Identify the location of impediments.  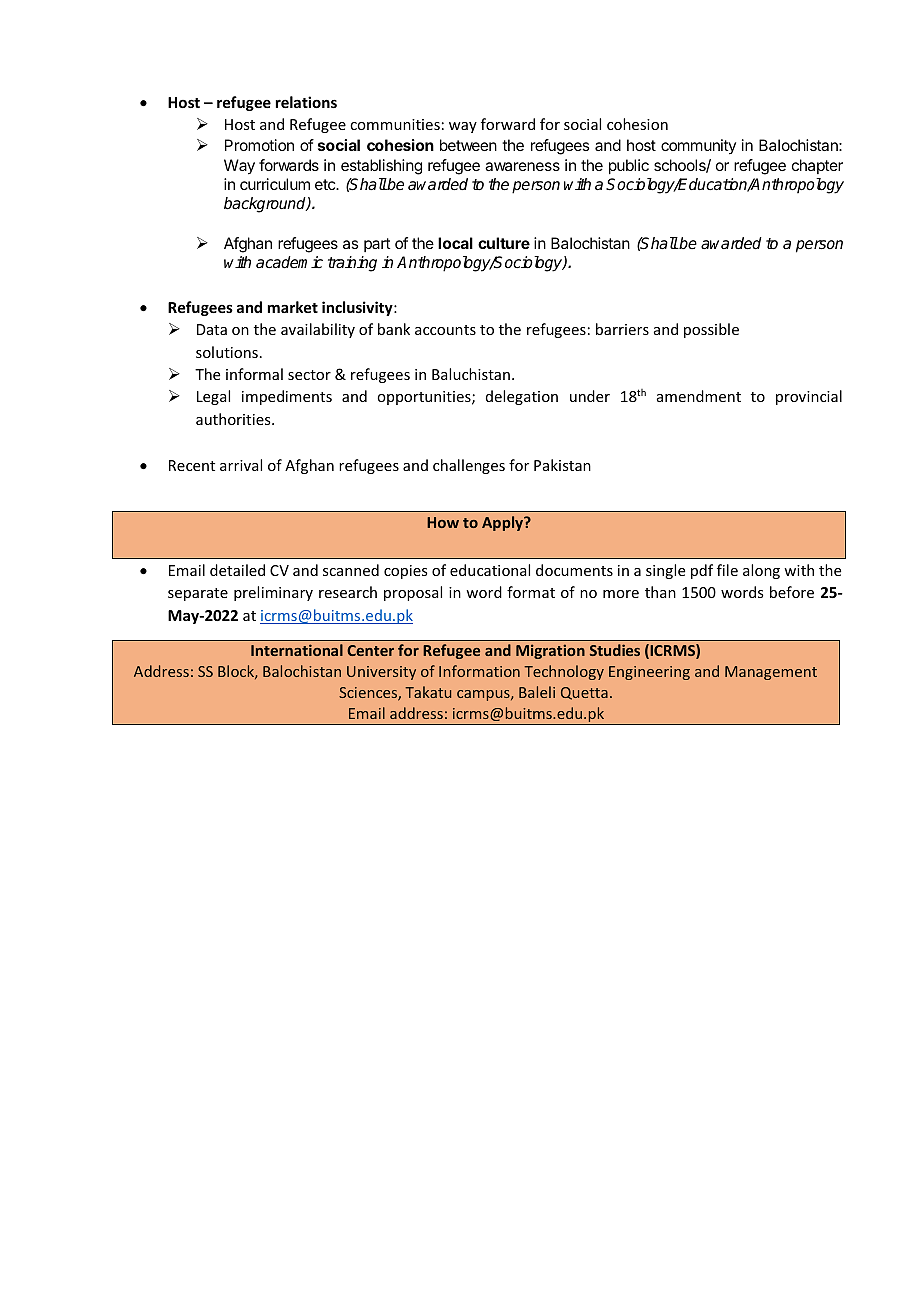
(287, 397).
